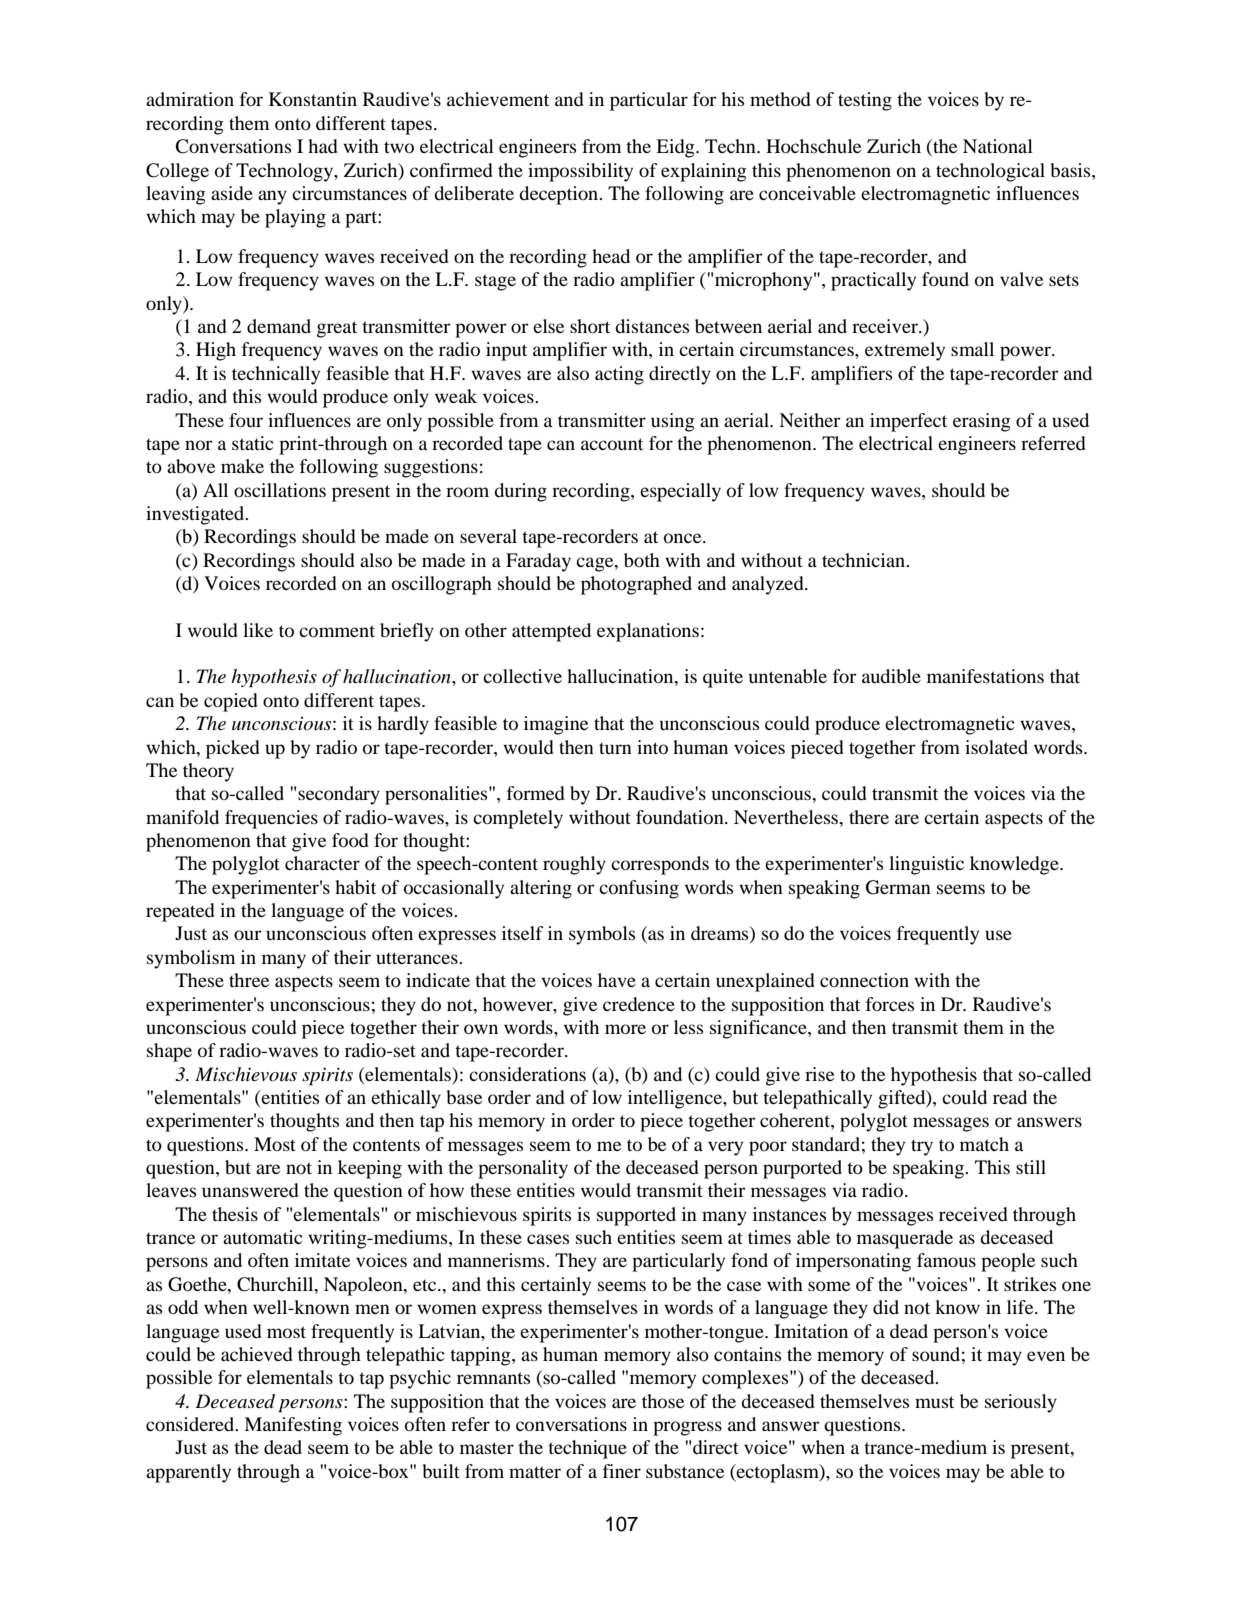 The height and width of the page is (1609, 1243). I want to click on had, so click(323, 146).
